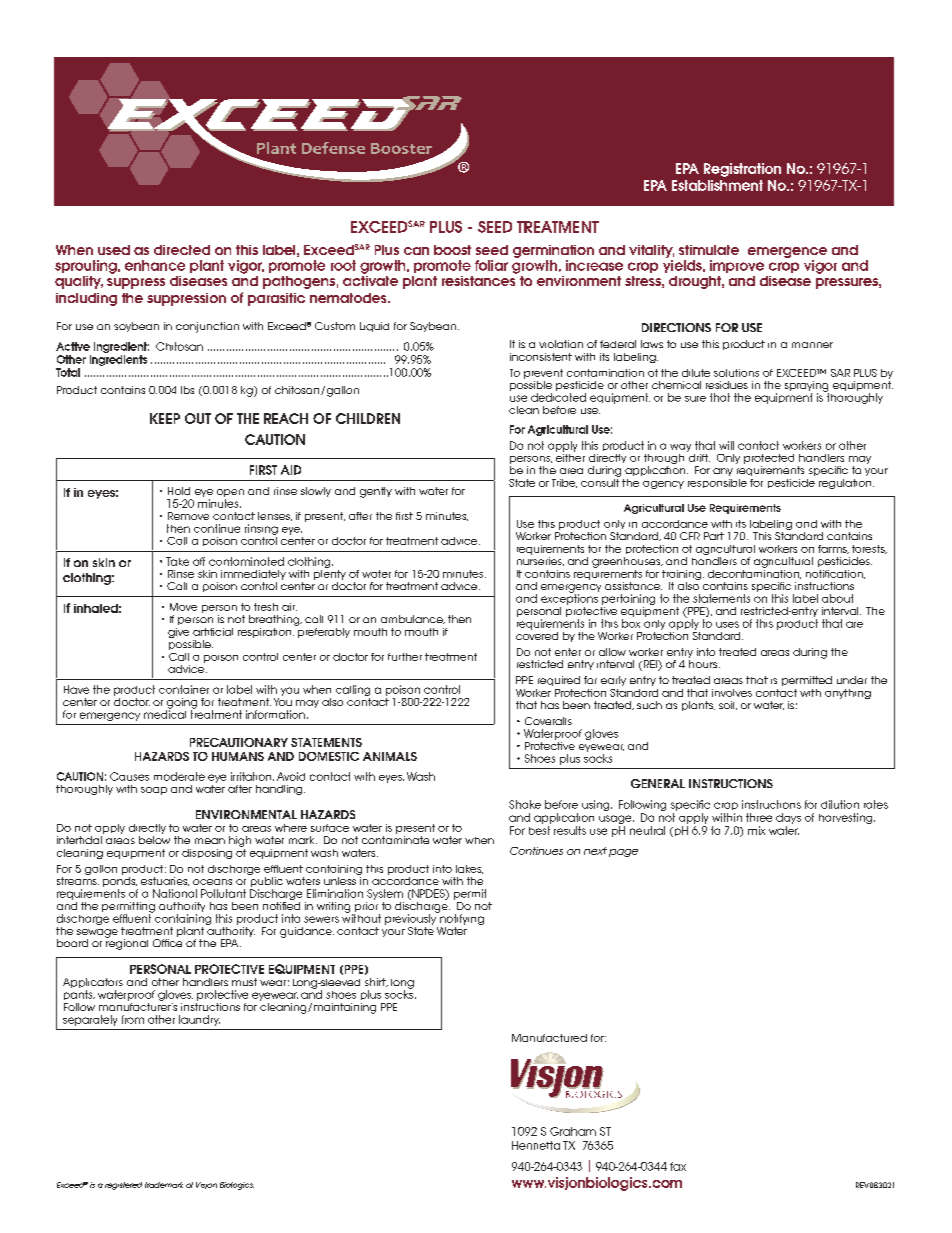 This image has height=1233, width=952. Describe the element at coordinates (742, 170) in the image. I see `Registration` at that location.
